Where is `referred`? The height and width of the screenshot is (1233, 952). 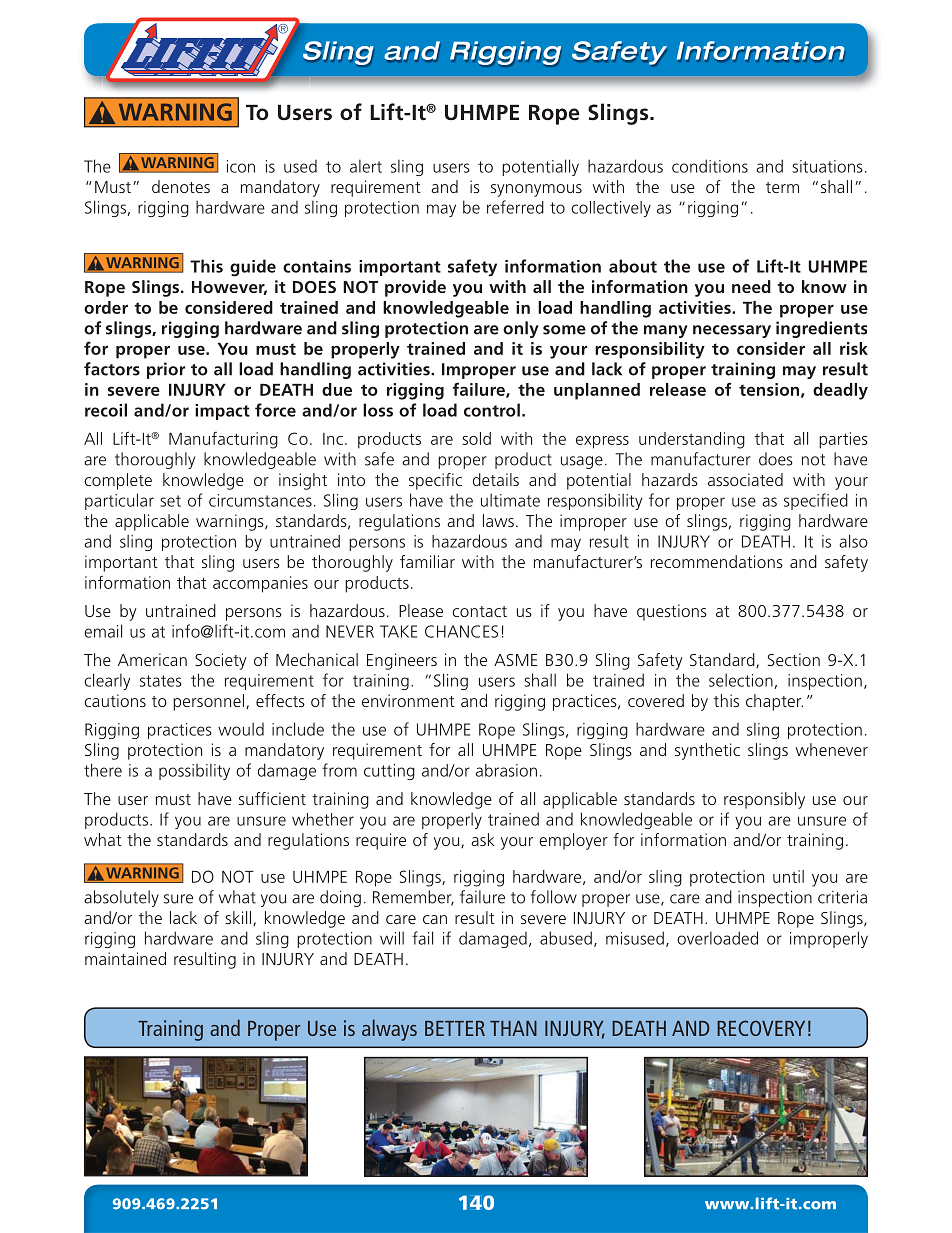
referred is located at coordinates (515, 207).
